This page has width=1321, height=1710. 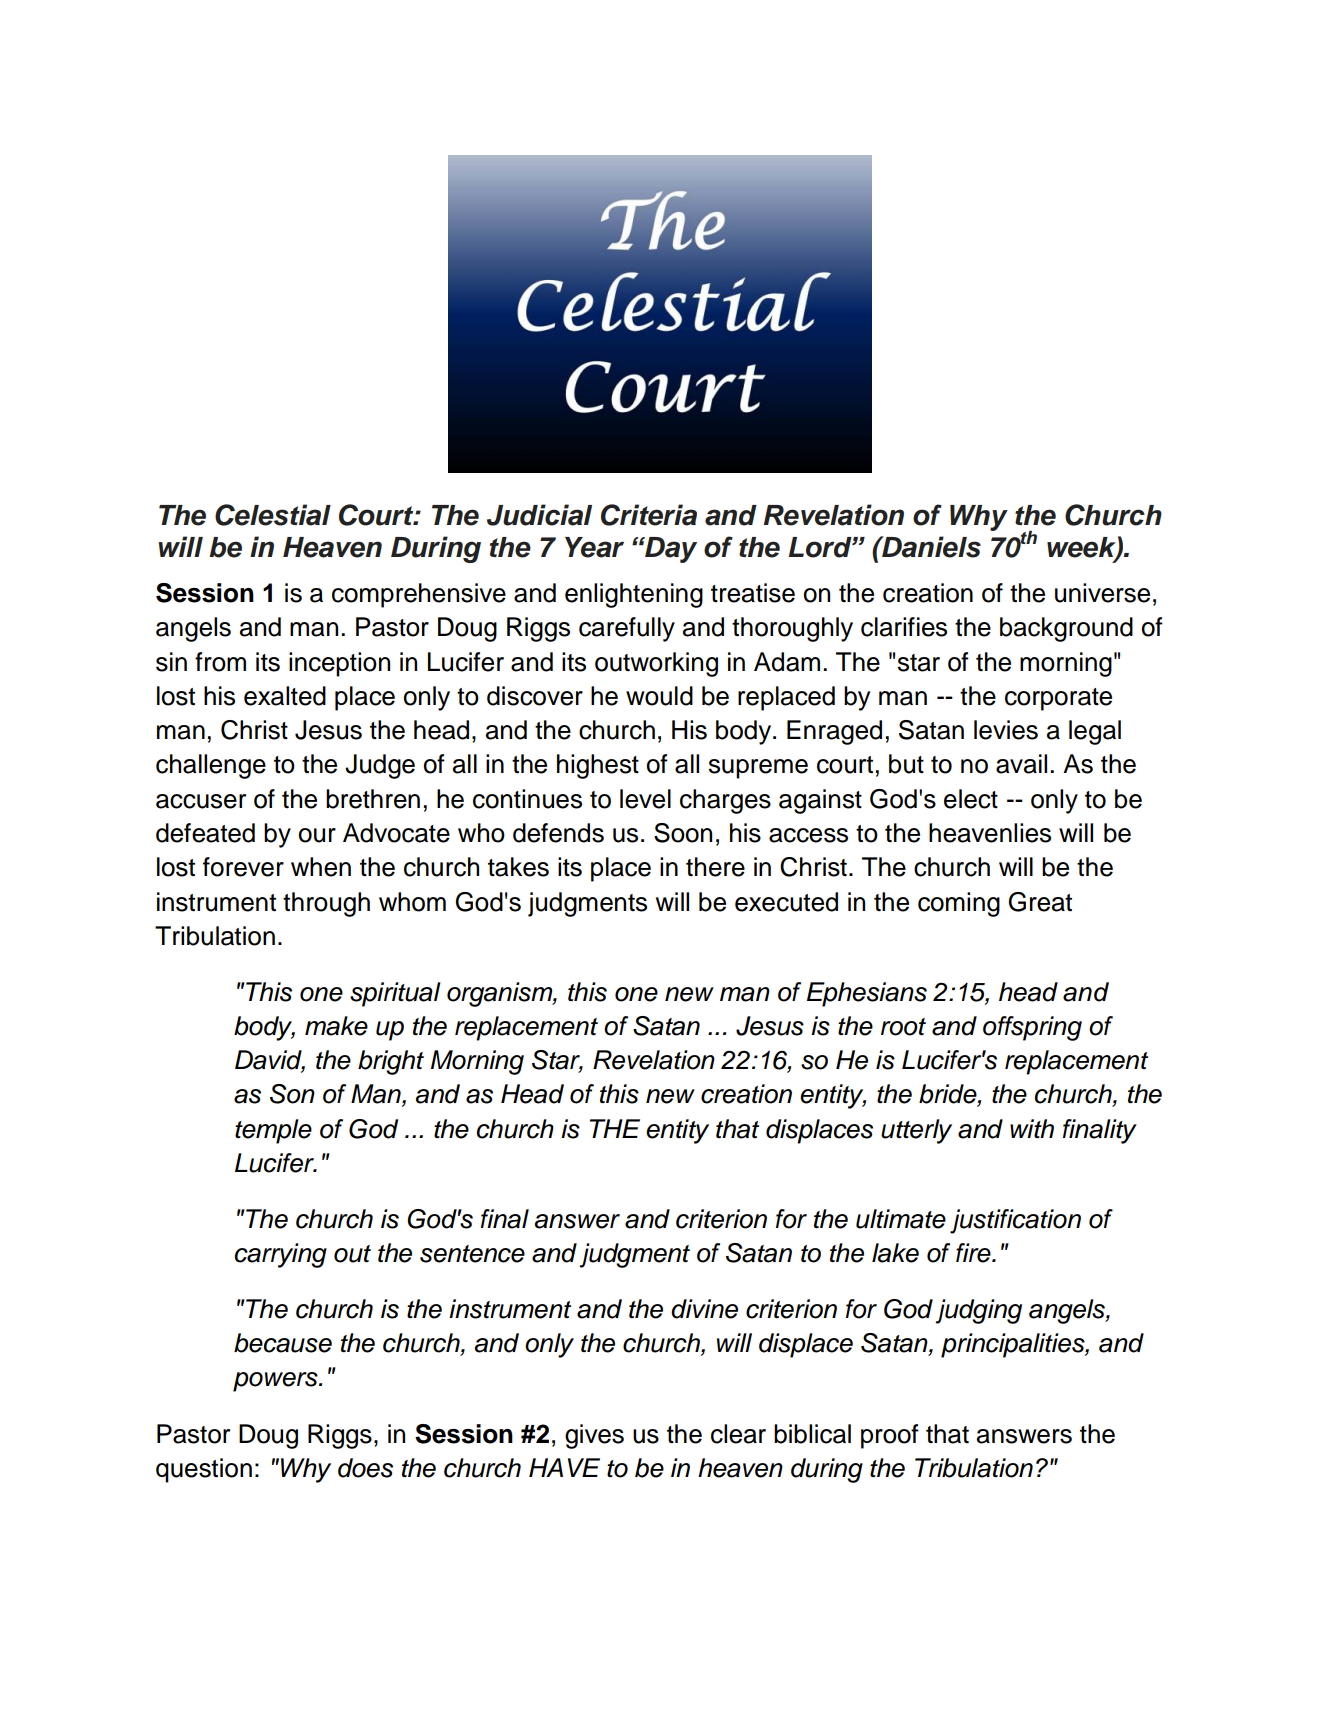 I want to click on Criteria, so click(x=649, y=515).
